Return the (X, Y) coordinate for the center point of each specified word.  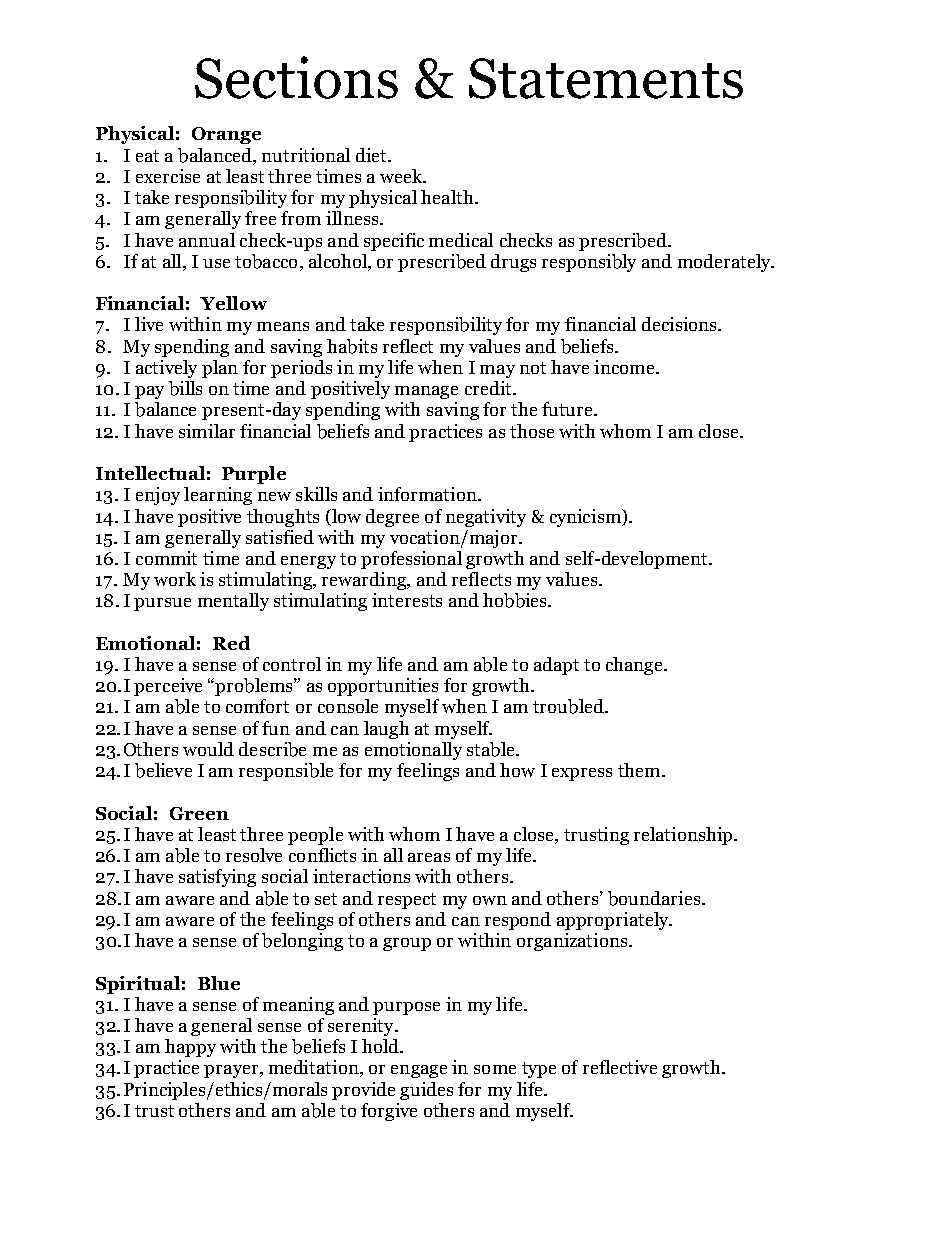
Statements (606, 78)
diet (372, 155)
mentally (233, 602)
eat (147, 156)
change (636, 666)
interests (407, 600)
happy (190, 1048)
